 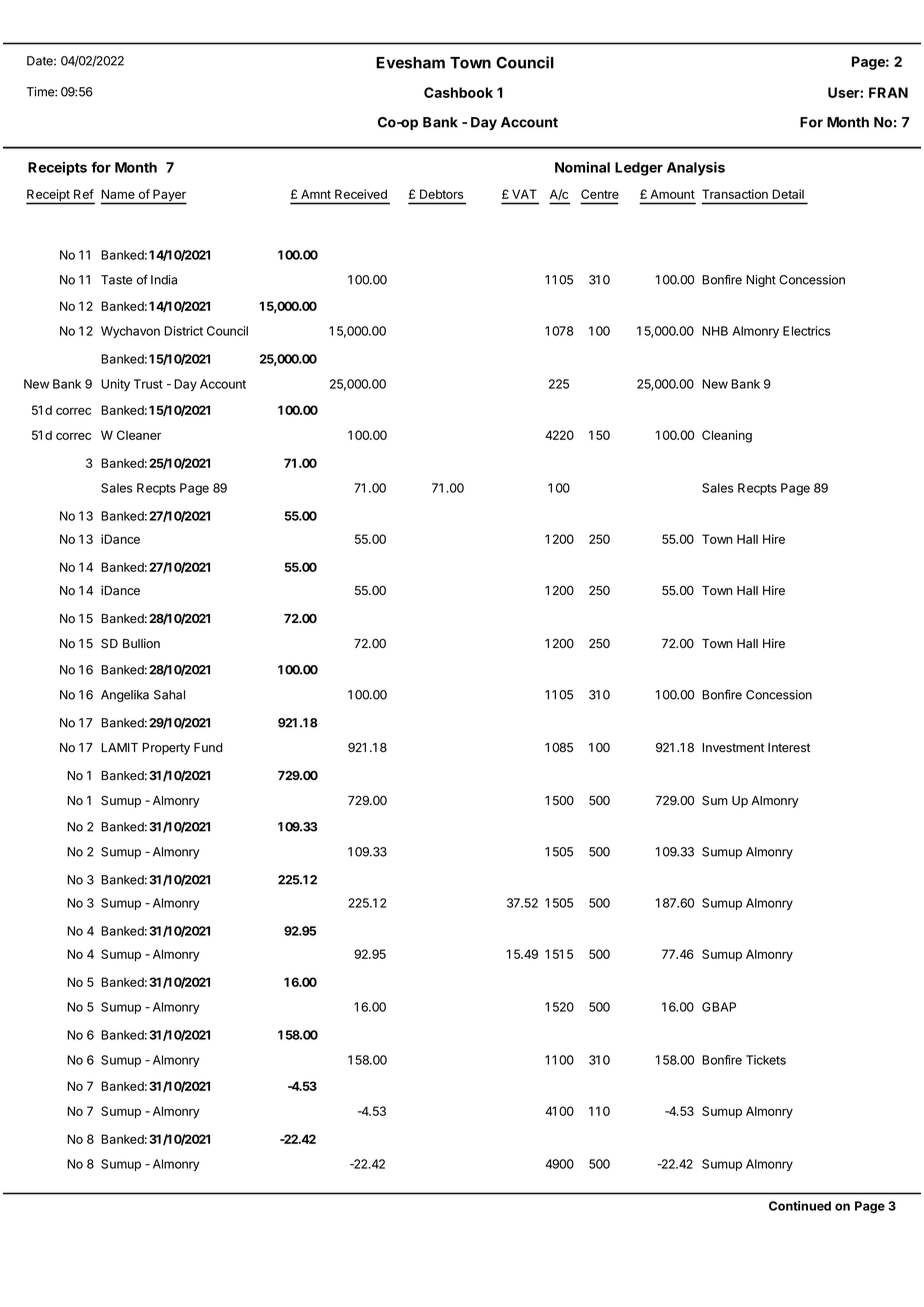 What do you see at coordinates (166, 749) in the screenshot?
I see `Property` at bounding box center [166, 749].
